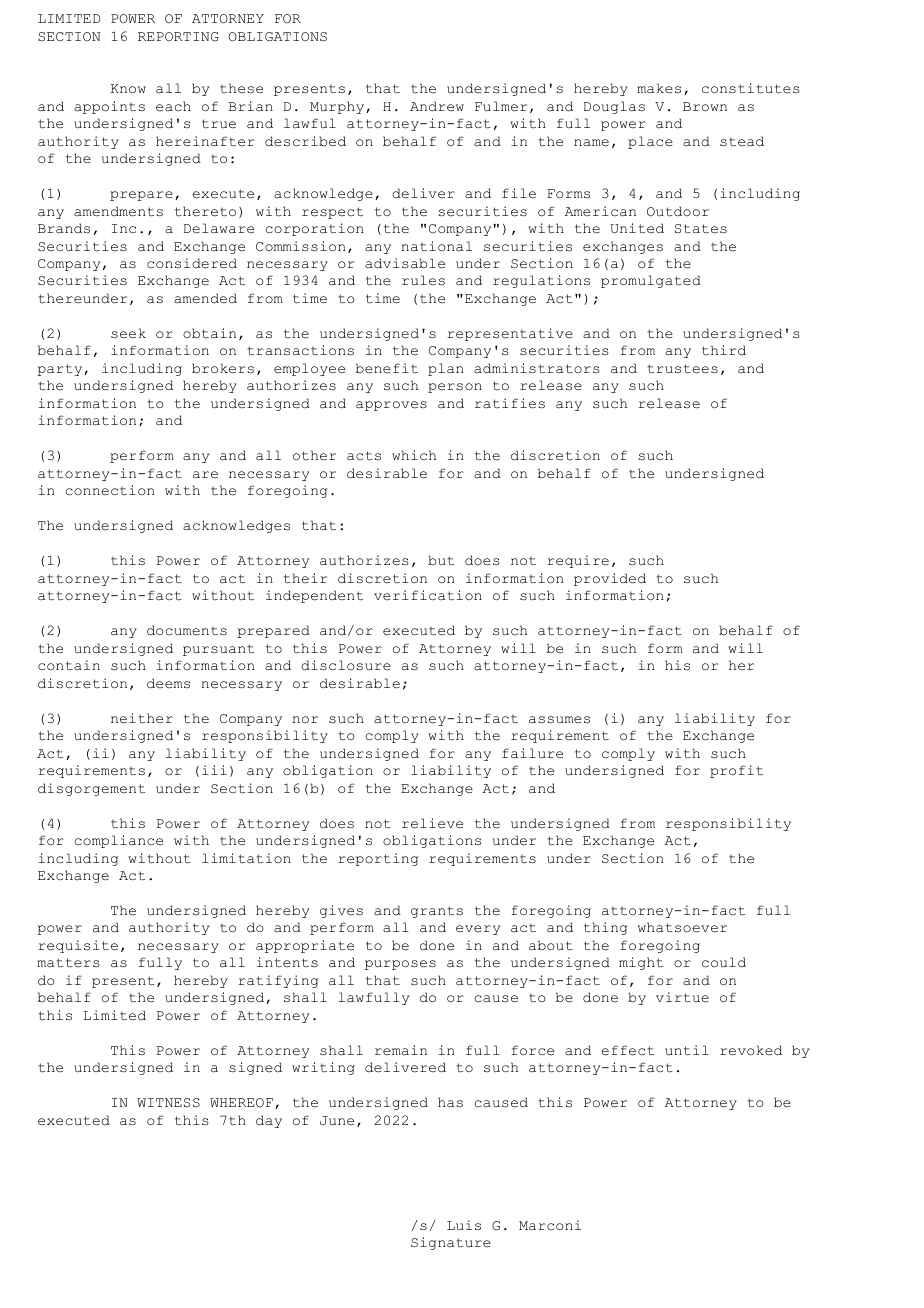  Describe the element at coordinates (168, 1103) in the screenshot. I see `WITNESS` at that location.
